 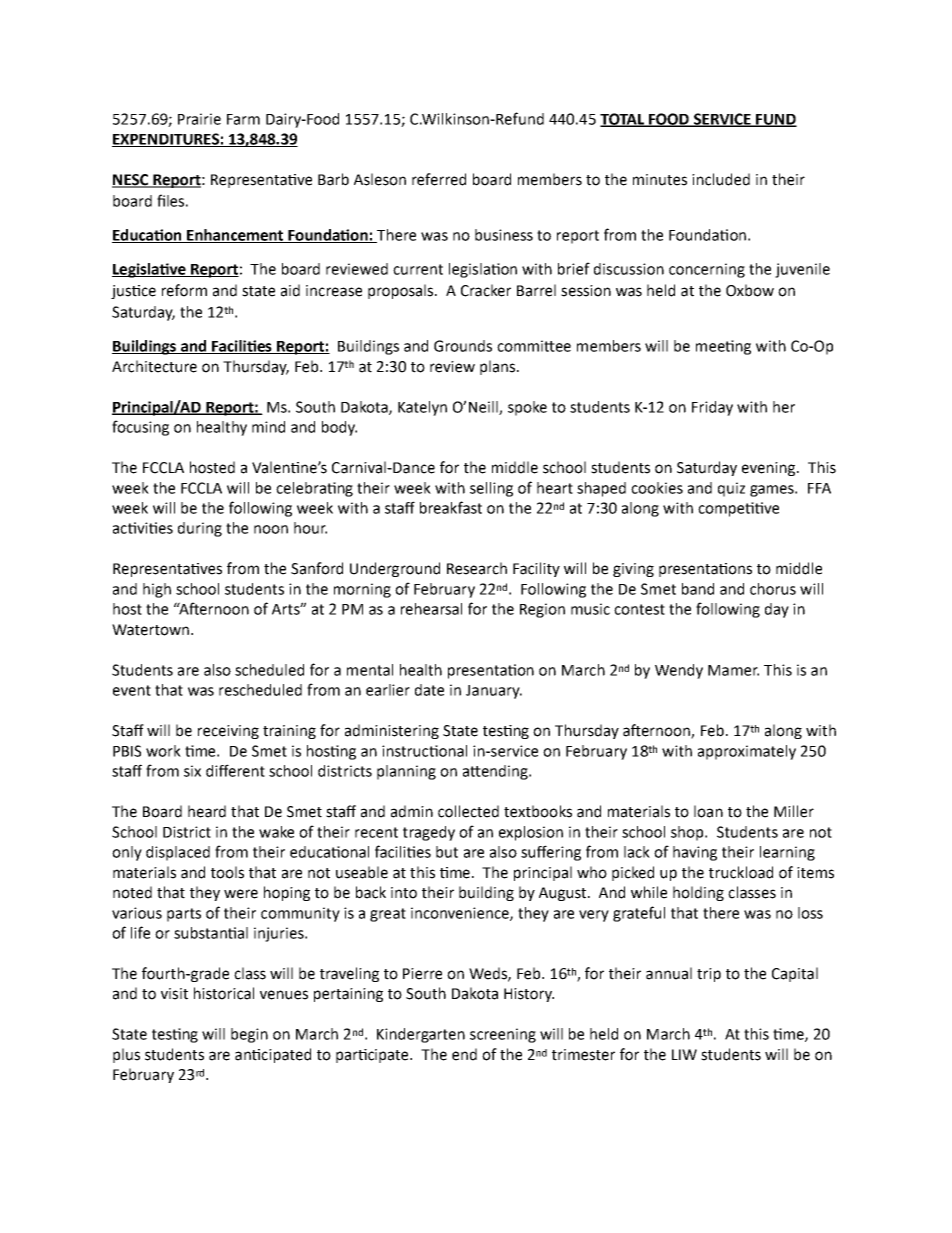 What do you see at coordinates (741, 872) in the image?
I see `truckload` at bounding box center [741, 872].
